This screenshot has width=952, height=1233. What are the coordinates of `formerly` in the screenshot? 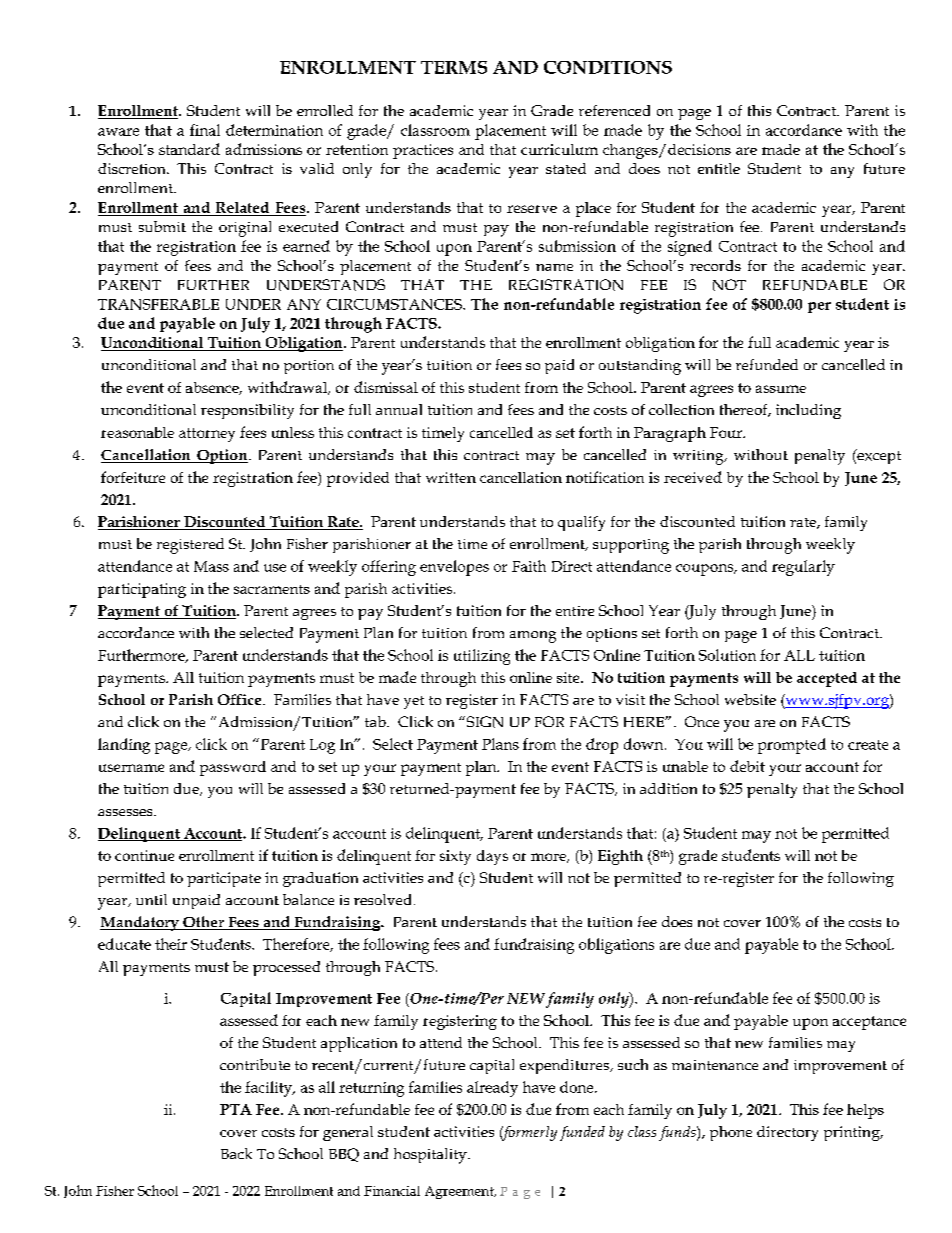 It's located at (528, 1133).
